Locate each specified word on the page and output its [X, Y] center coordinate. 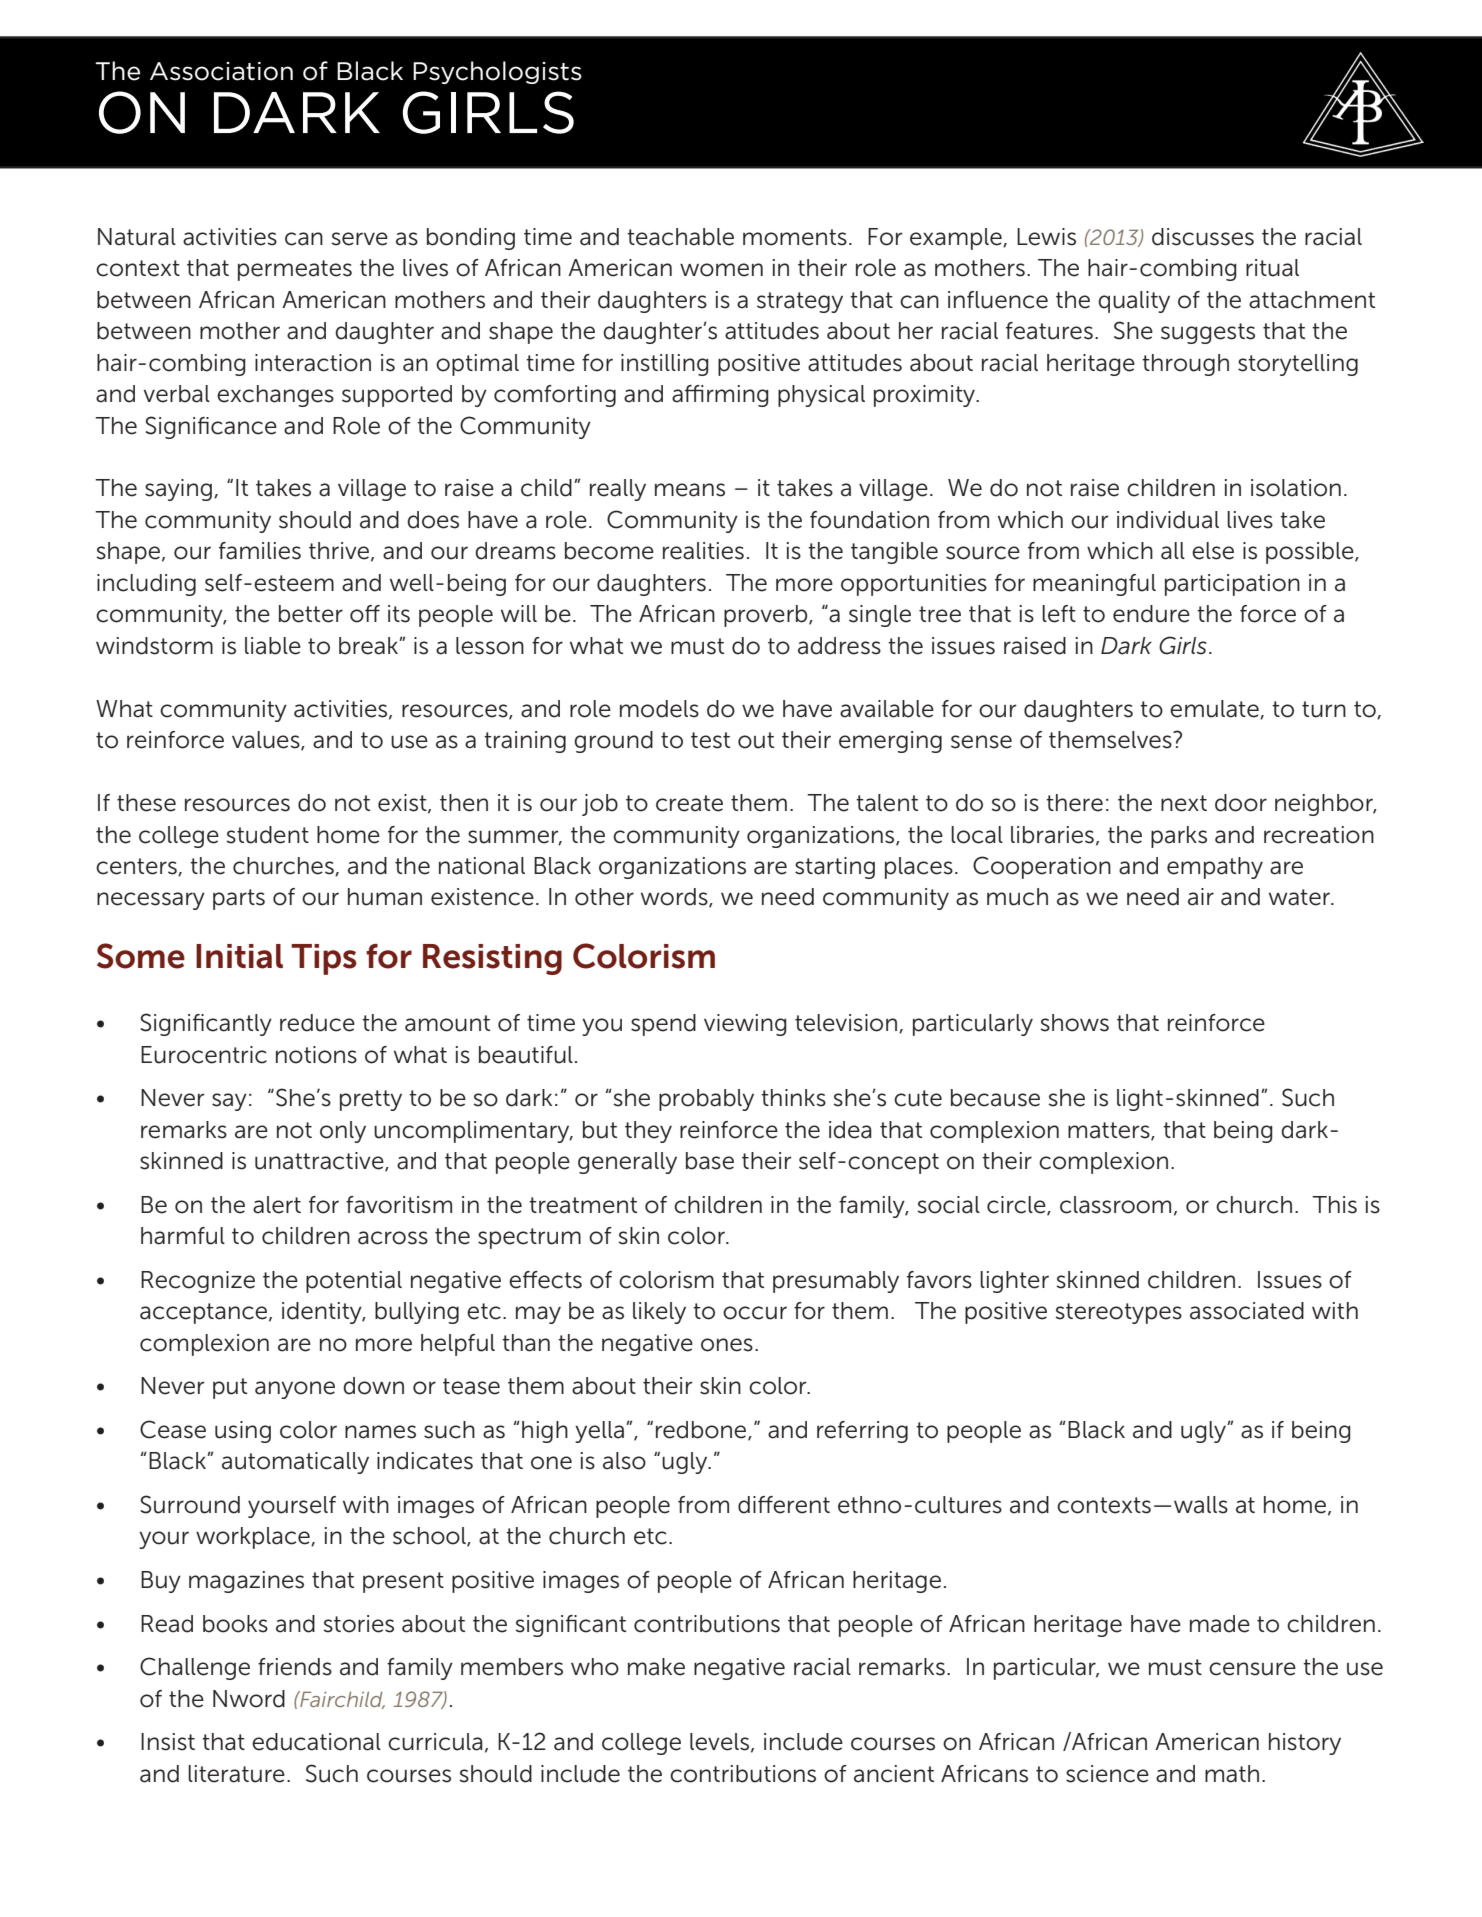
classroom [1115, 1205]
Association [221, 71]
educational [316, 1742]
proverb [767, 616]
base [710, 1161]
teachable [680, 237]
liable [273, 646]
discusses [1203, 237]
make [656, 1667]
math [1232, 1774]
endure [1151, 614]
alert [277, 1205]
